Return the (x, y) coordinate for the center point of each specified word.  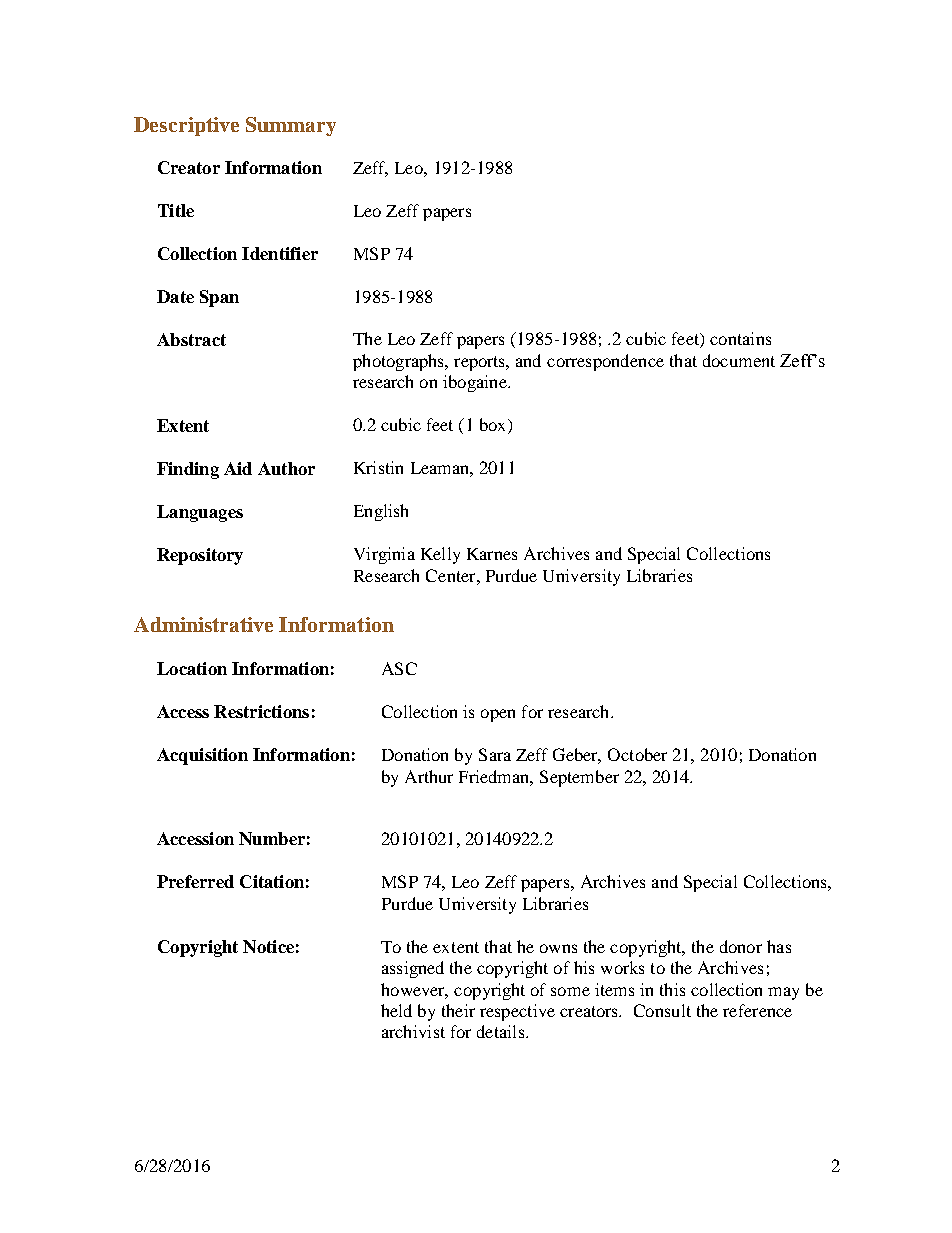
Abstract (191, 339)
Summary (291, 126)
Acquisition (202, 756)
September (579, 778)
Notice (268, 946)
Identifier (280, 253)
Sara (495, 754)
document (739, 360)
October (637, 754)
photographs (400, 362)
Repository (200, 556)
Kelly (440, 555)
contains (740, 338)
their (458, 1010)
